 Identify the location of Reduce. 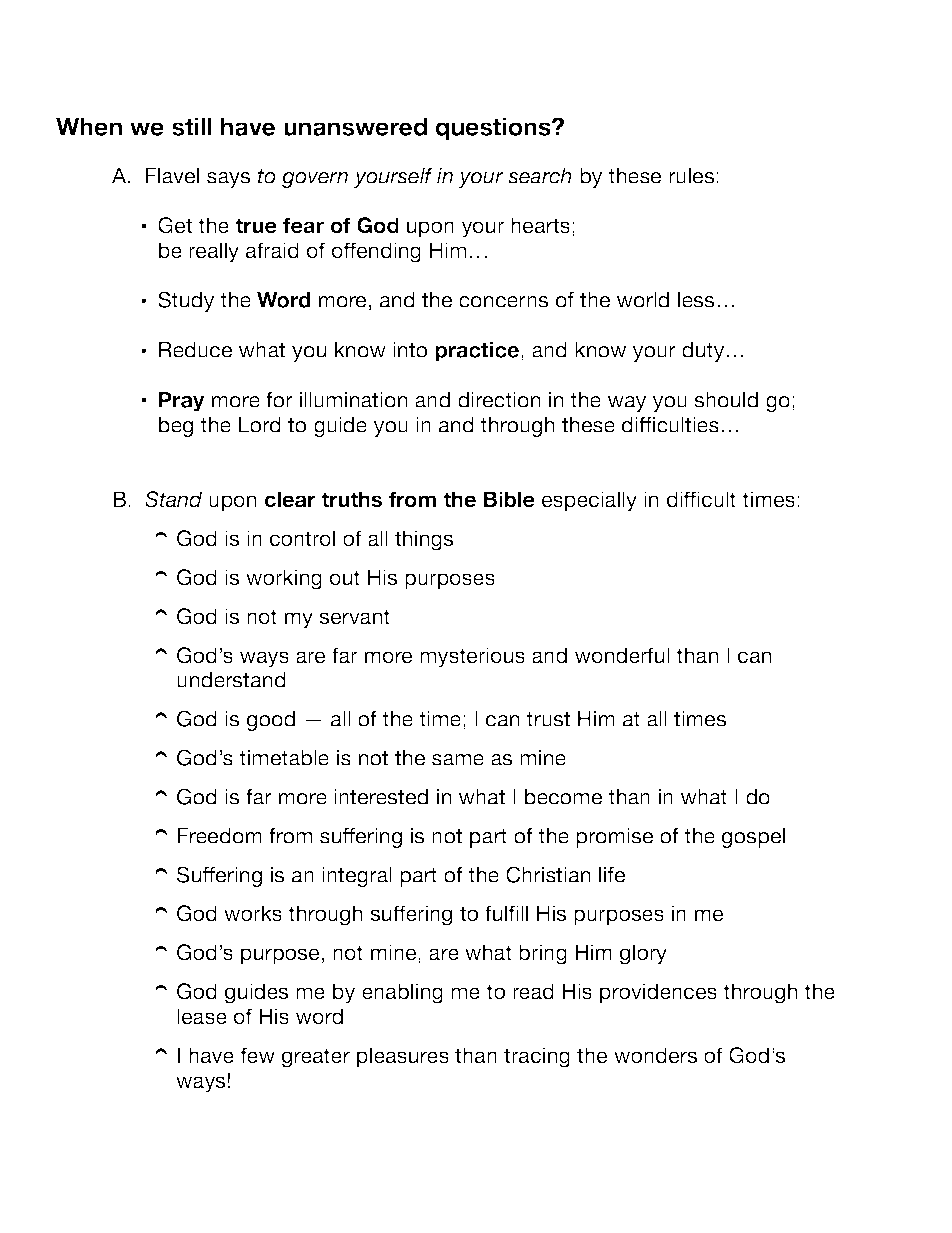
(195, 350).
